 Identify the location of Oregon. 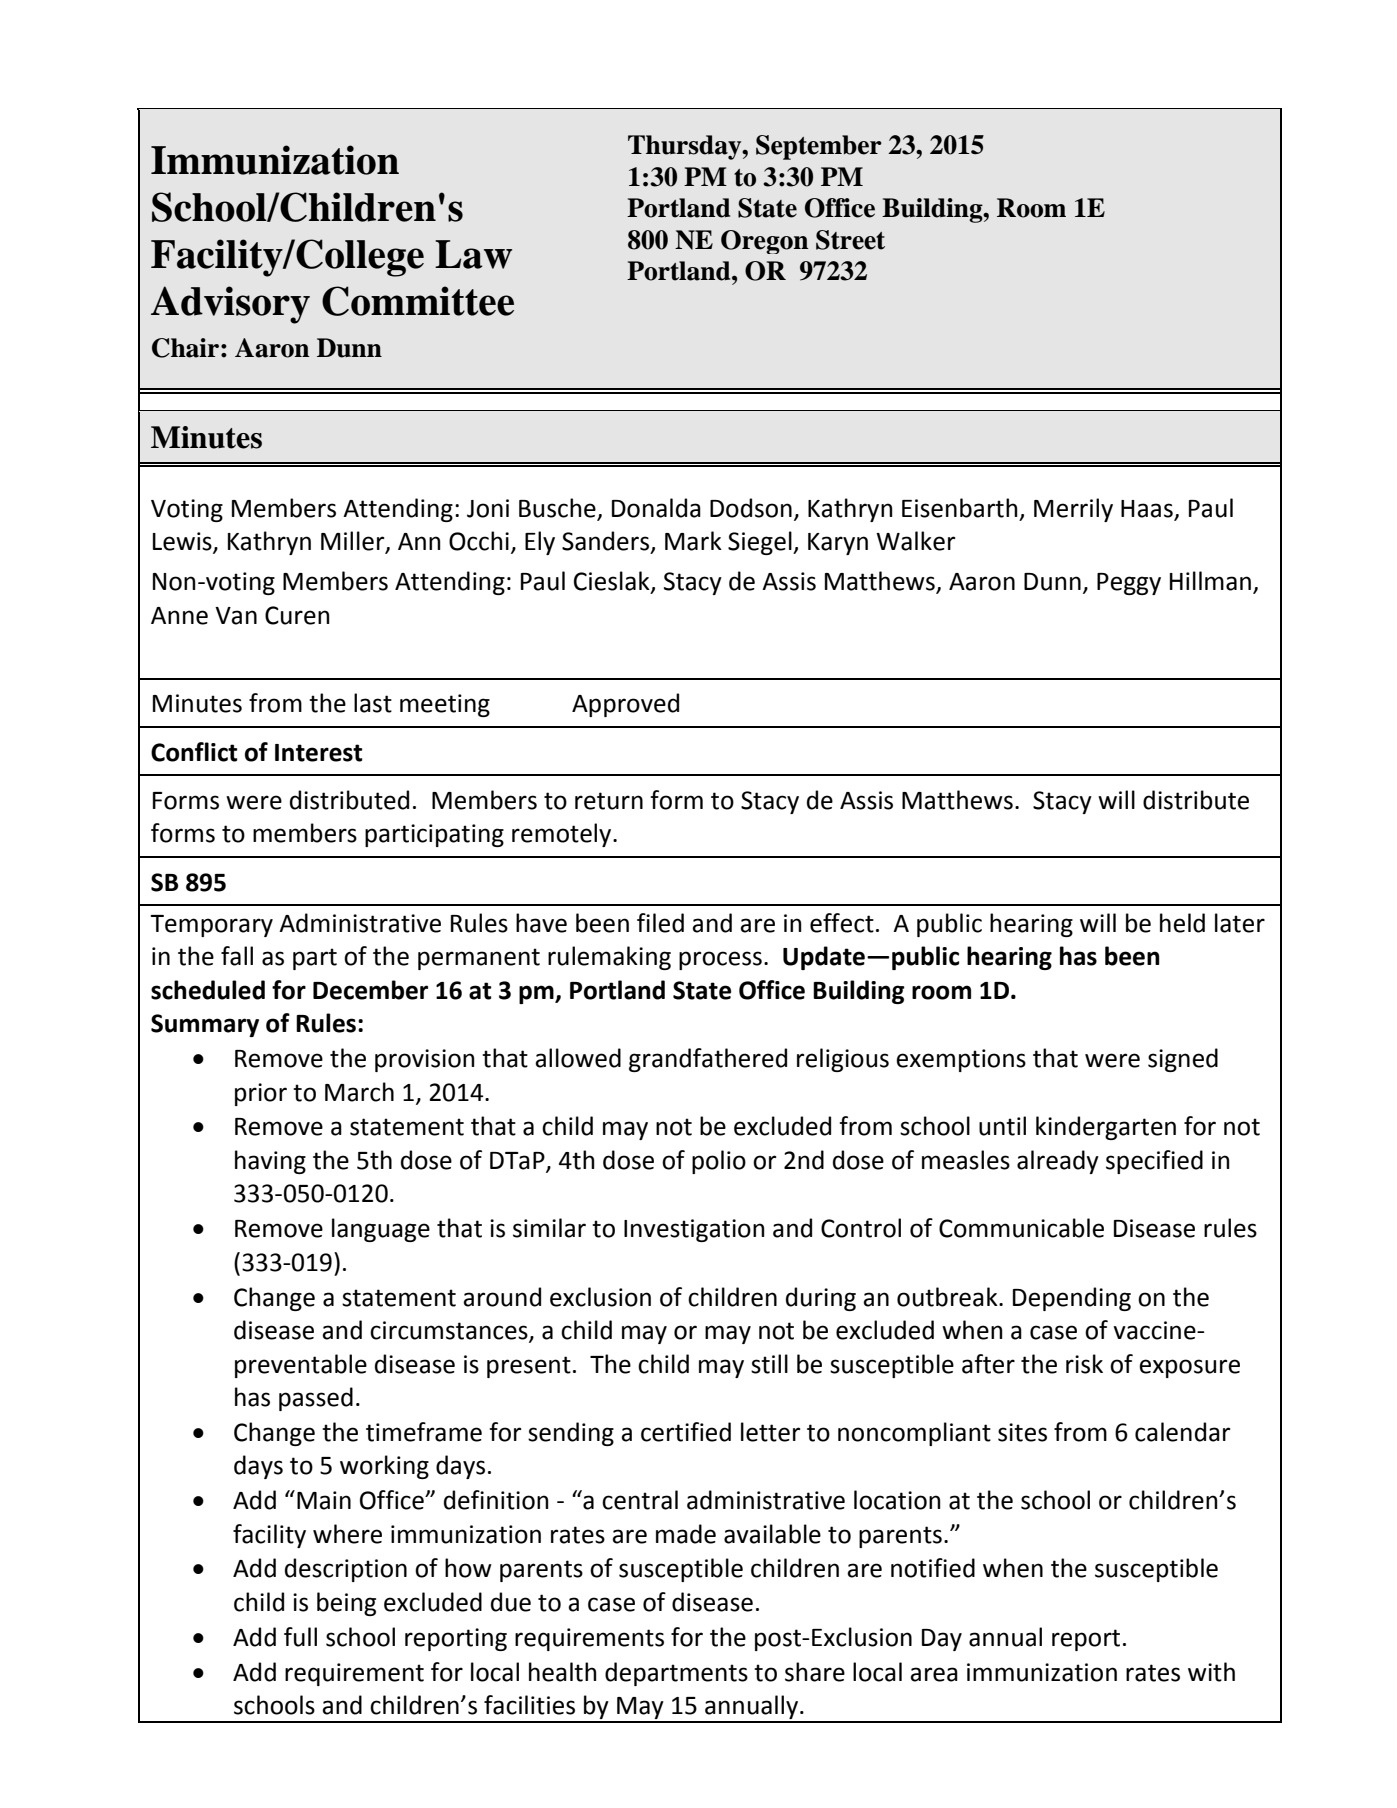
(764, 242).
